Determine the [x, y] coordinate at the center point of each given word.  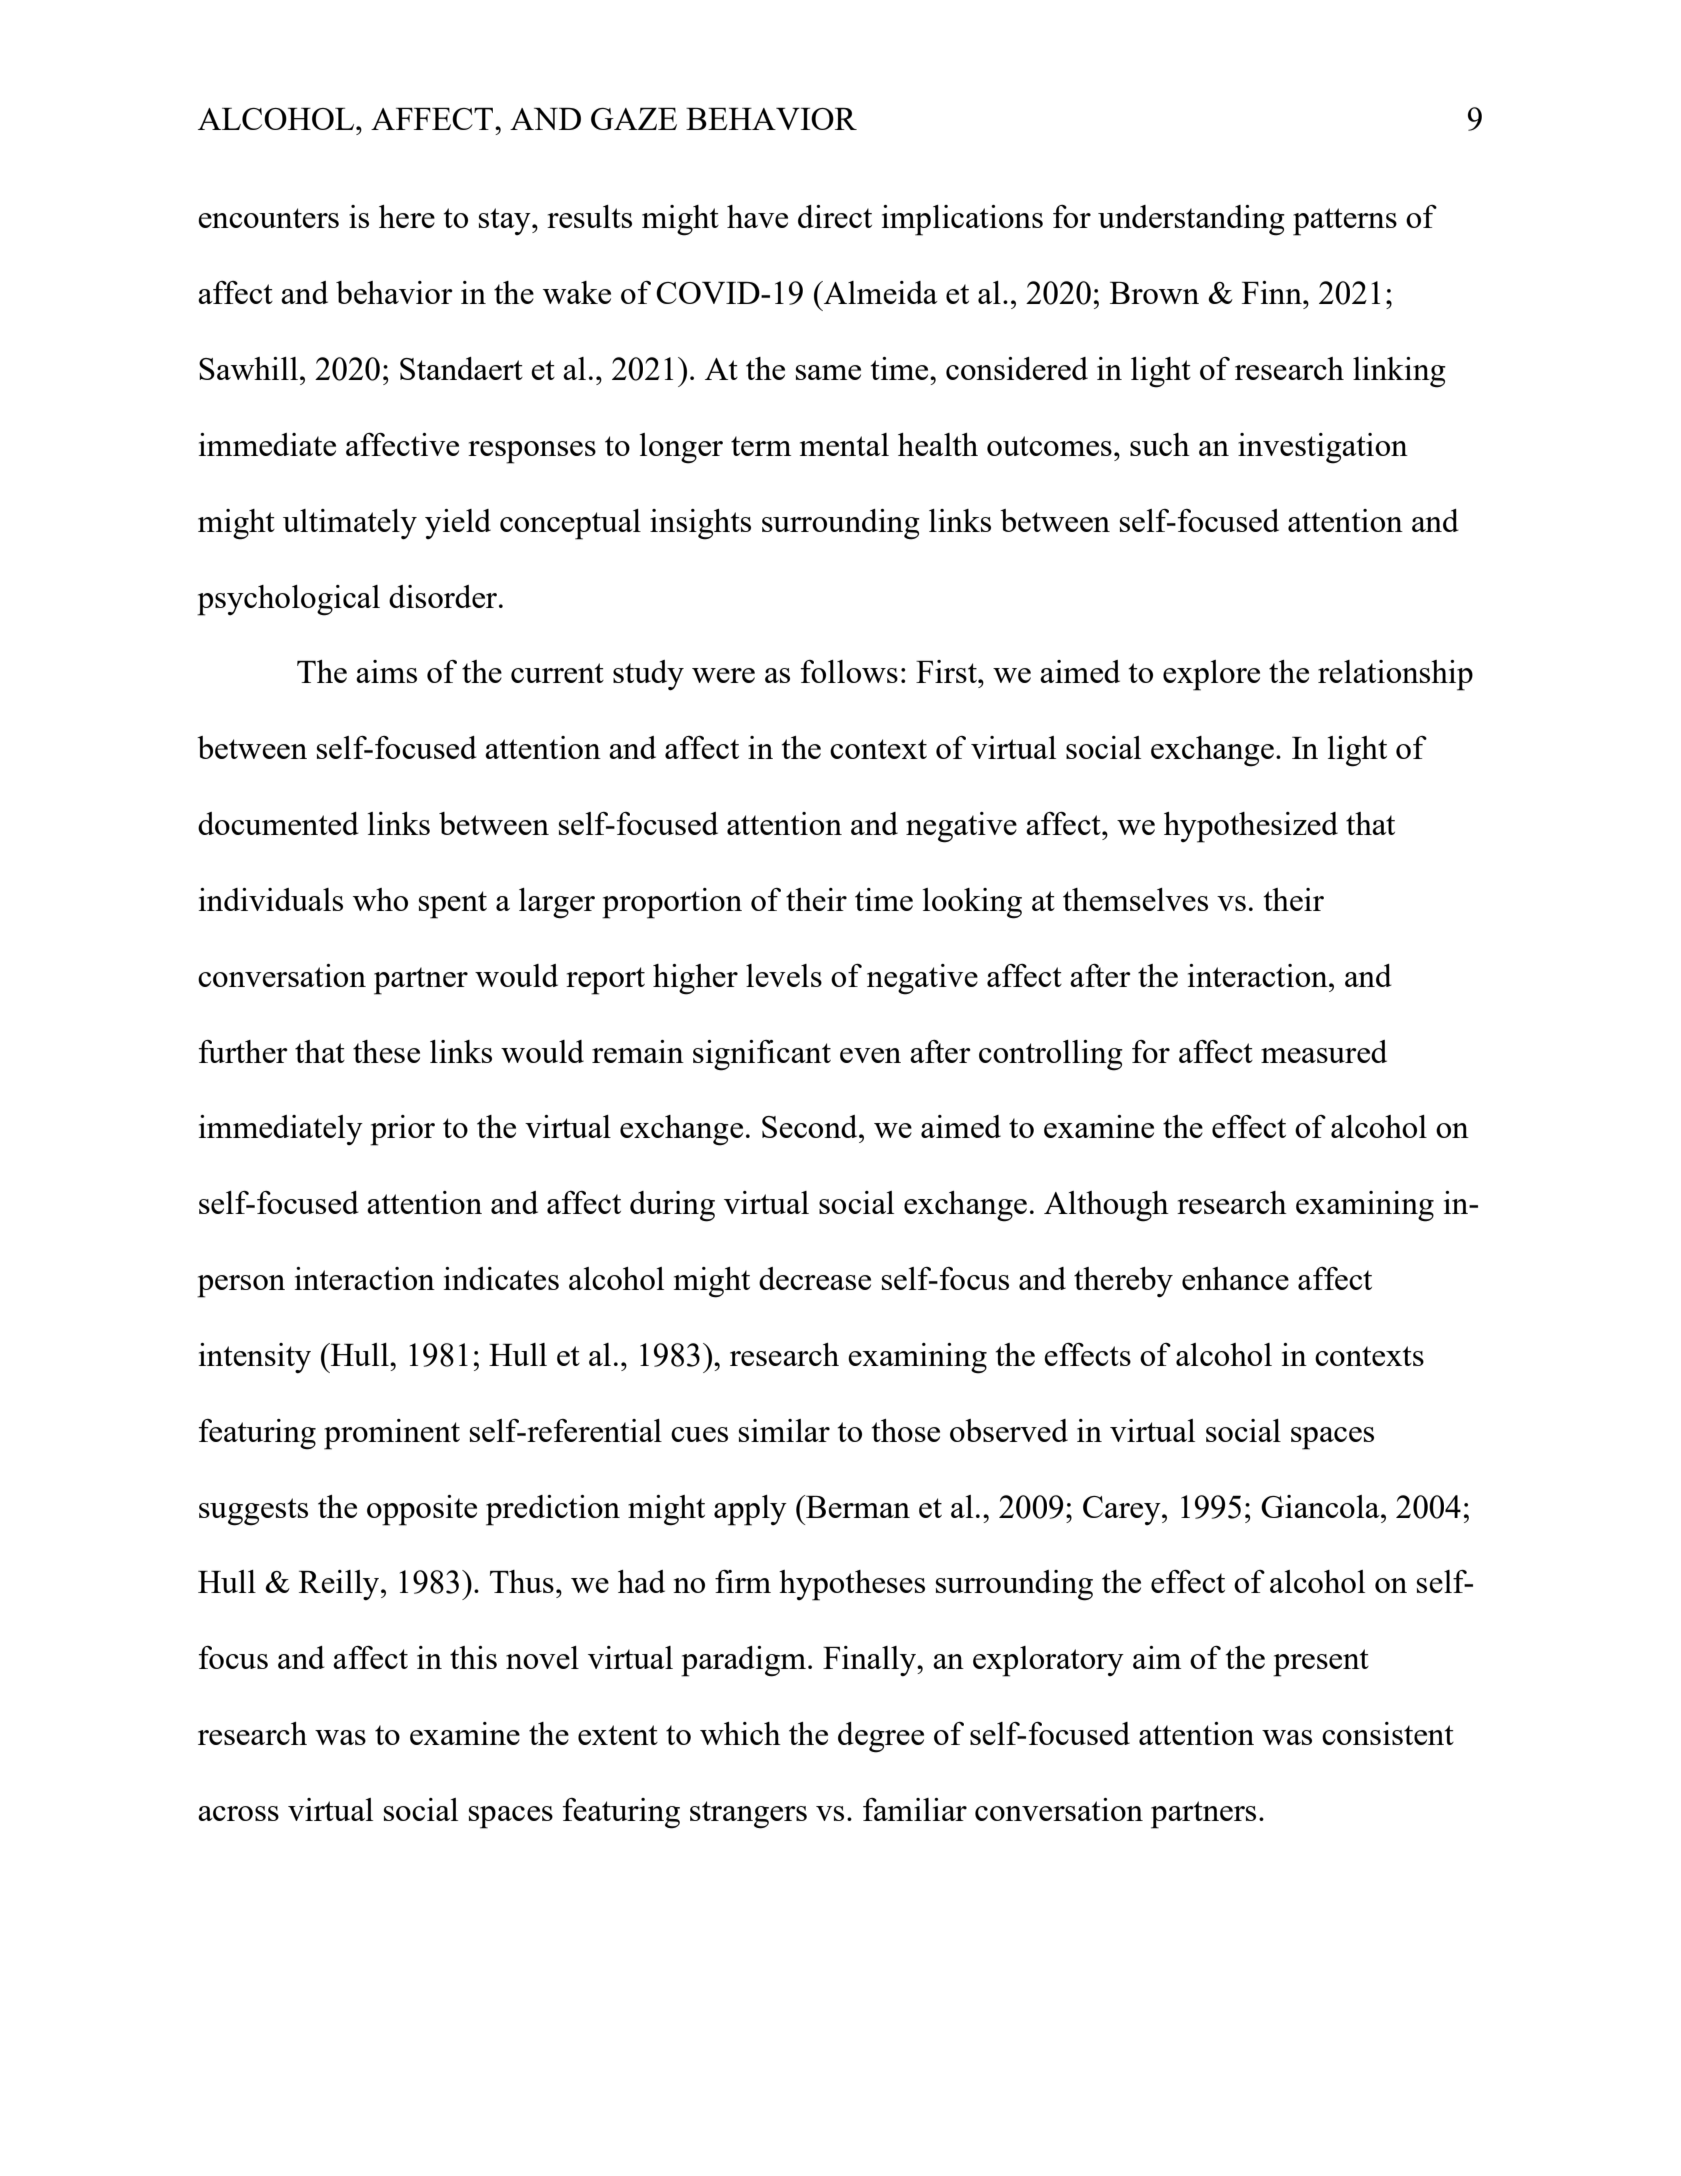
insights [700, 524]
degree [881, 1737]
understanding [1191, 220]
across [238, 1813]
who [380, 899]
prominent [392, 1434]
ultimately [350, 524]
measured [1324, 1051]
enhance [1235, 1278]
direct [835, 216]
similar [784, 1430]
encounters [268, 218]
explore [1211, 675]
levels [784, 975]
